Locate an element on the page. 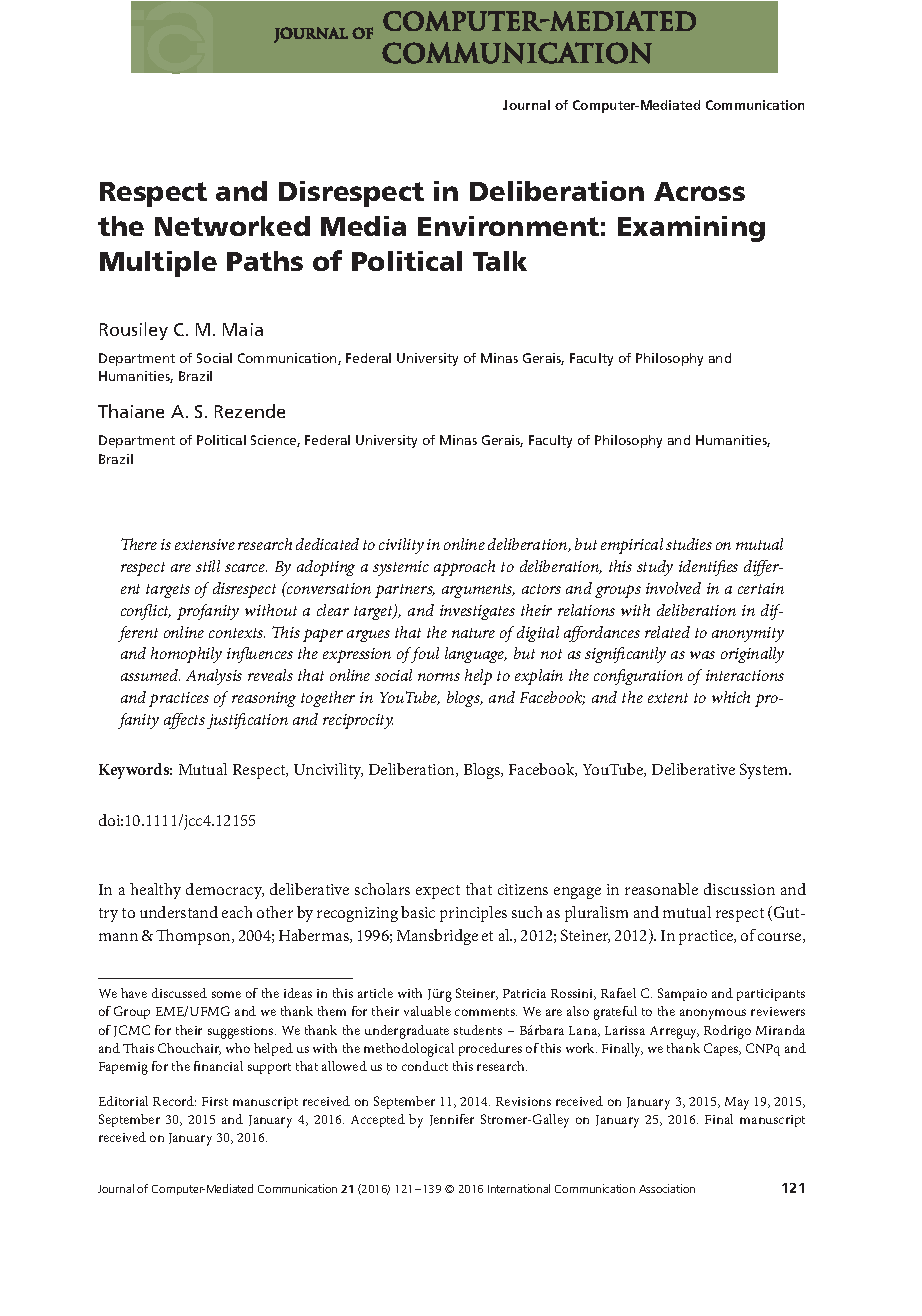 This page has height=1316, width=922. Jennifer is located at coordinates (452, 1120).
